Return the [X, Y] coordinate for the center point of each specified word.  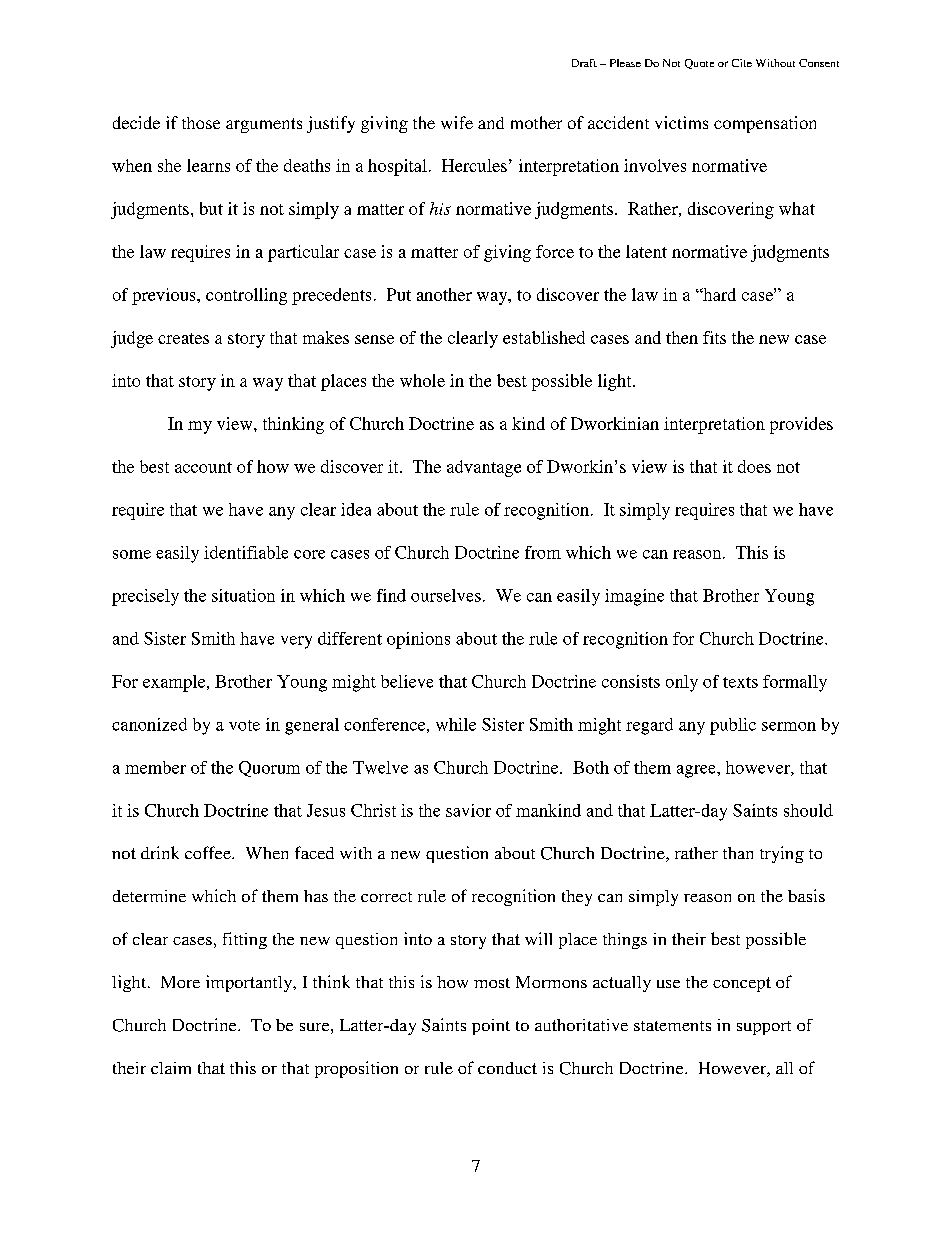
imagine [634, 597]
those [201, 123]
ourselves [446, 595]
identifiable [246, 552]
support [764, 1028]
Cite [742, 63]
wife [457, 122]
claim [171, 1068]
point [491, 1027]
